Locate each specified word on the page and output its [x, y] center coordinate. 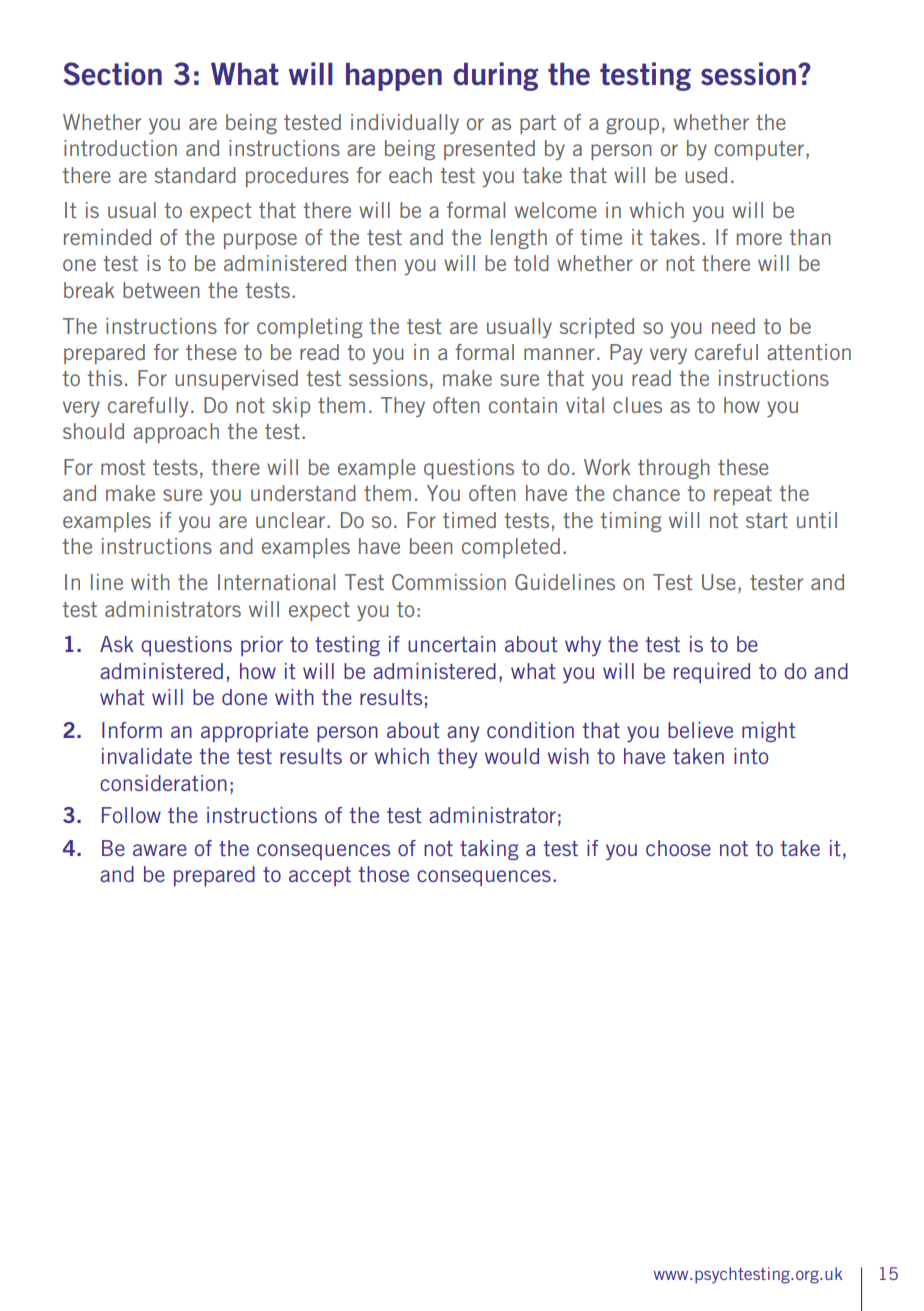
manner [559, 354]
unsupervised [236, 380]
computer [759, 150]
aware [160, 850]
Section [112, 74]
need [733, 326]
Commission [449, 582]
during [495, 76]
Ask [117, 644]
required [712, 673]
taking [489, 850]
